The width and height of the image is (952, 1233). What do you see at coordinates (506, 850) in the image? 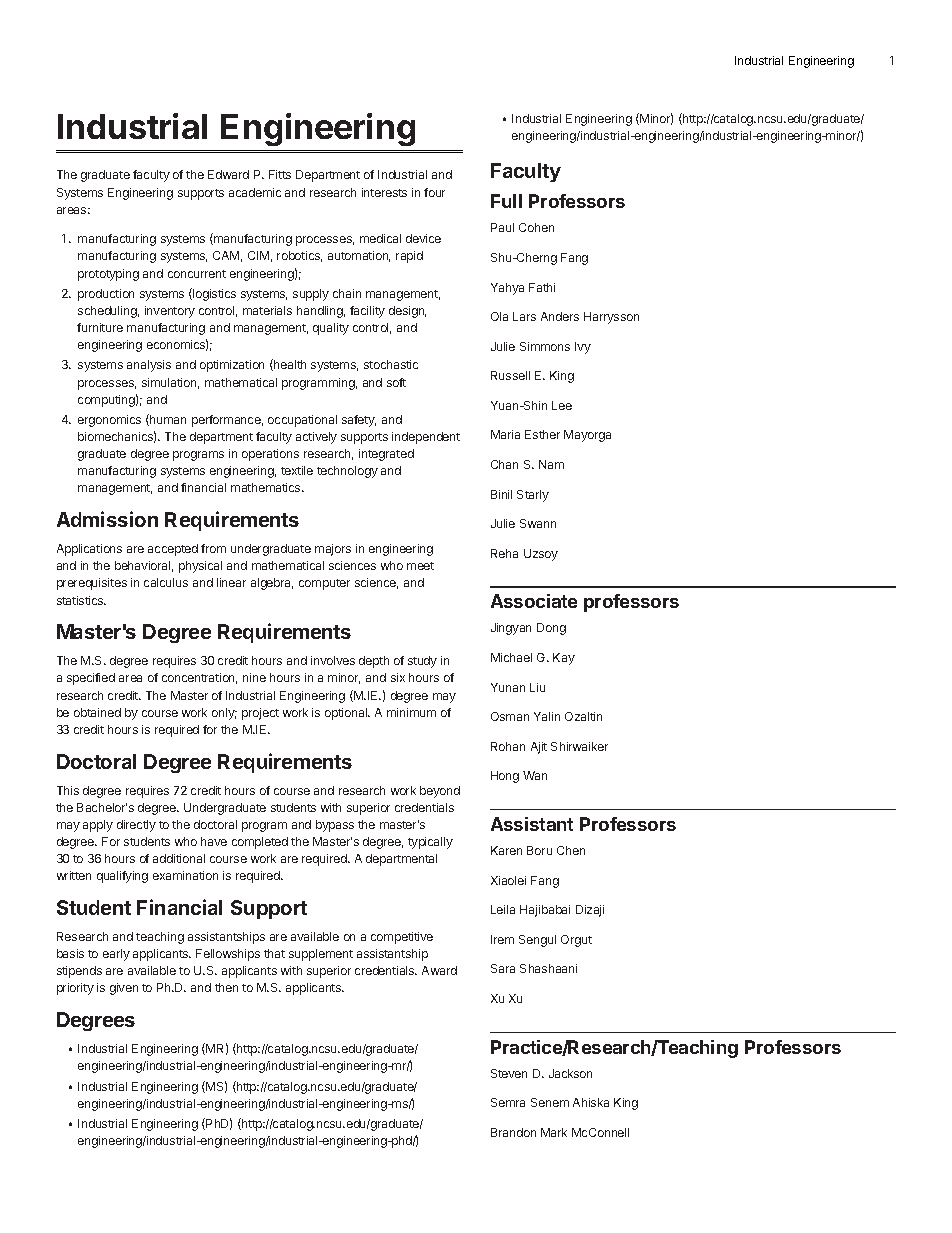
I see `Karen` at bounding box center [506, 850].
